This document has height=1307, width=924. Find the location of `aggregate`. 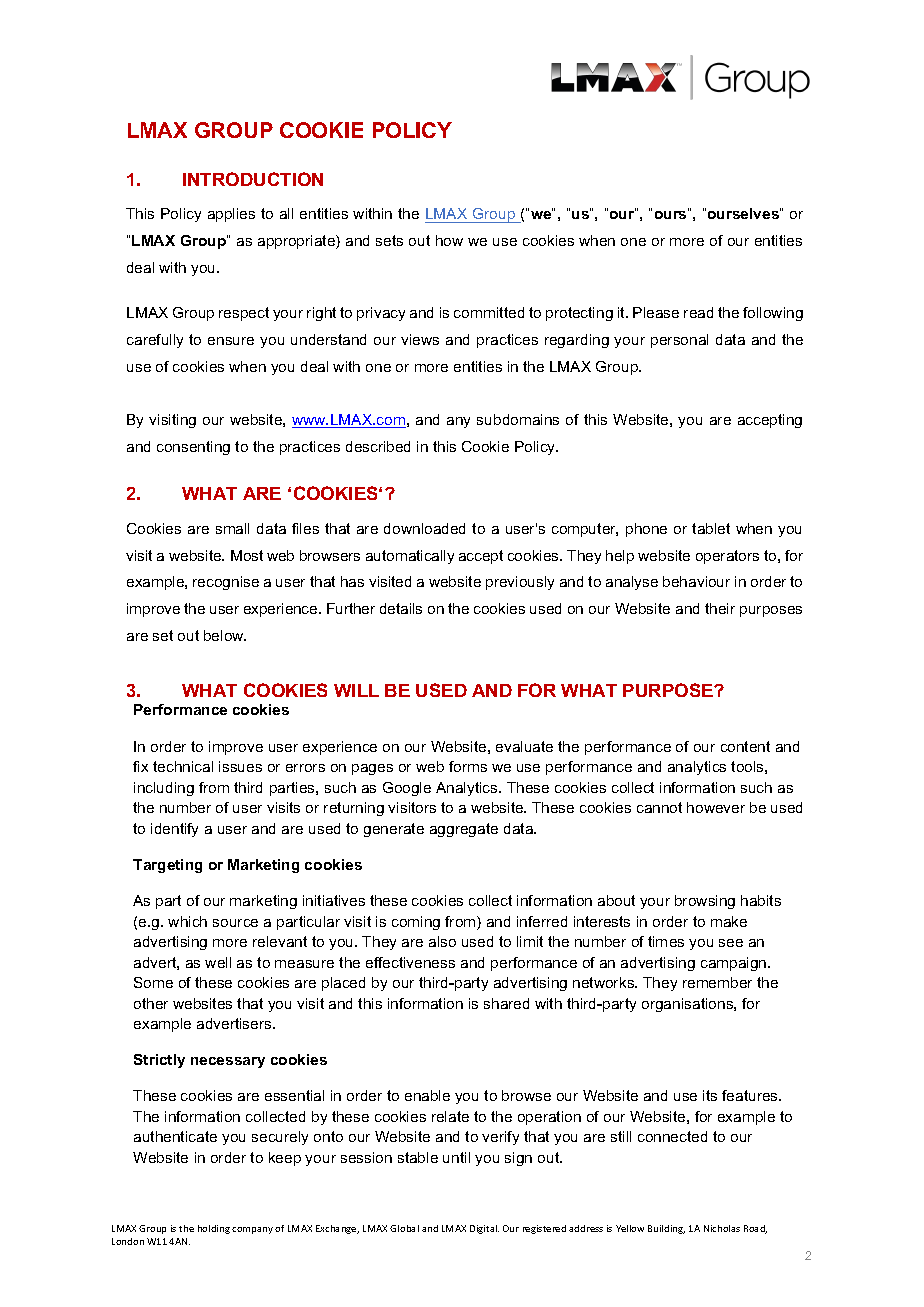

aggregate is located at coordinates (464, 830).
